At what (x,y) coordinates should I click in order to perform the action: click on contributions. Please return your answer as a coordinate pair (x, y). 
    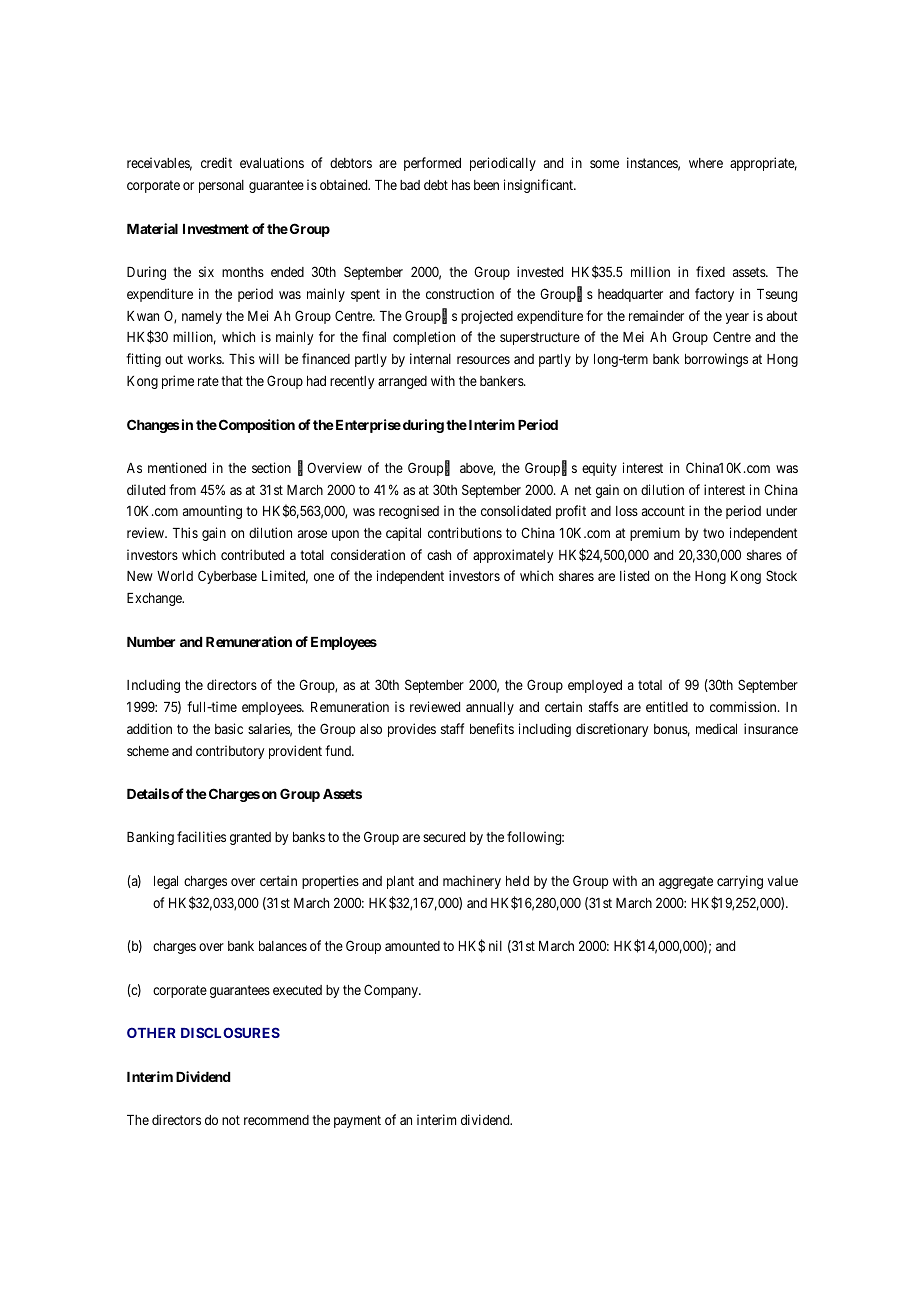
    Looking at the image, I should click on (465, 532).
